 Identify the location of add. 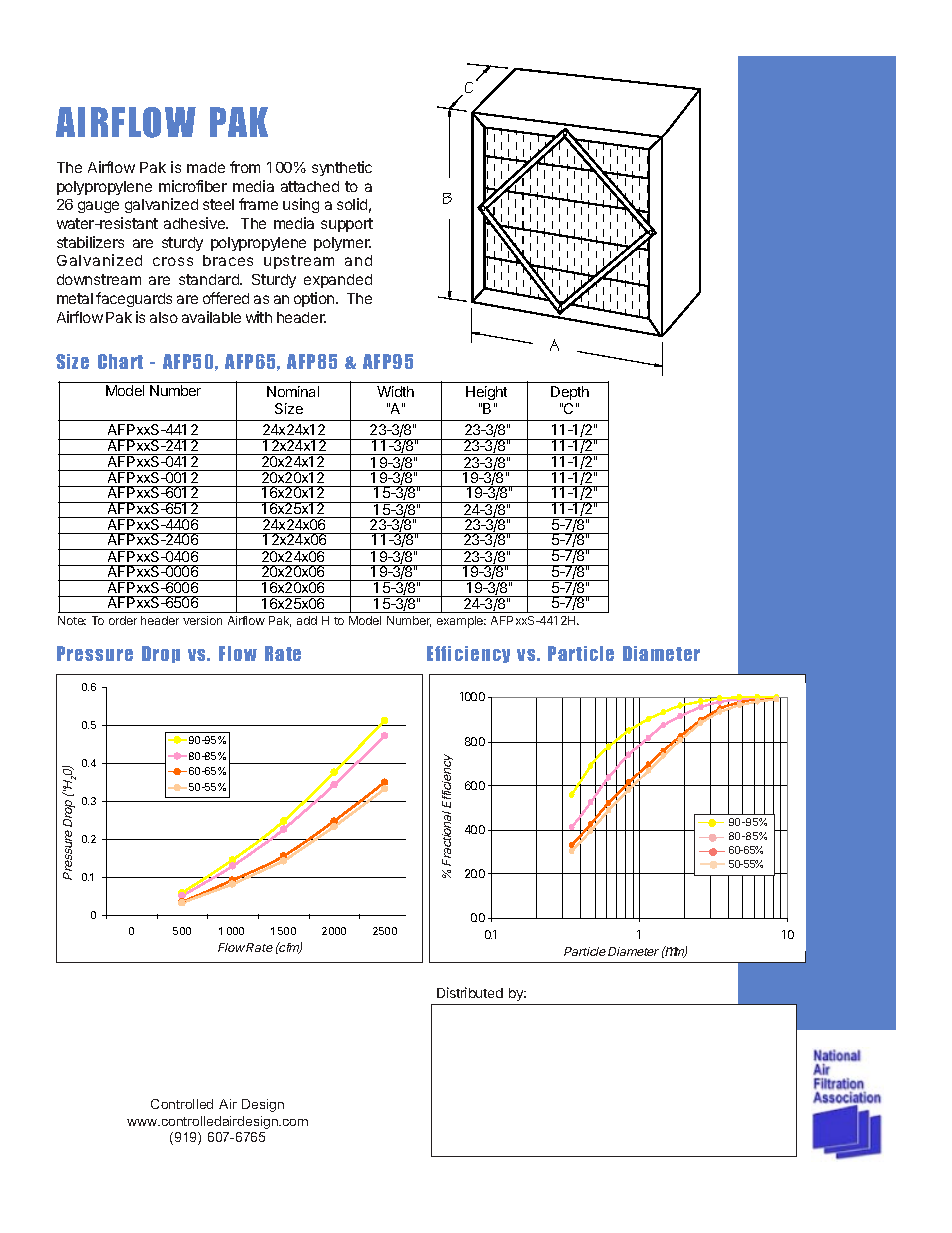
(307, 620).
